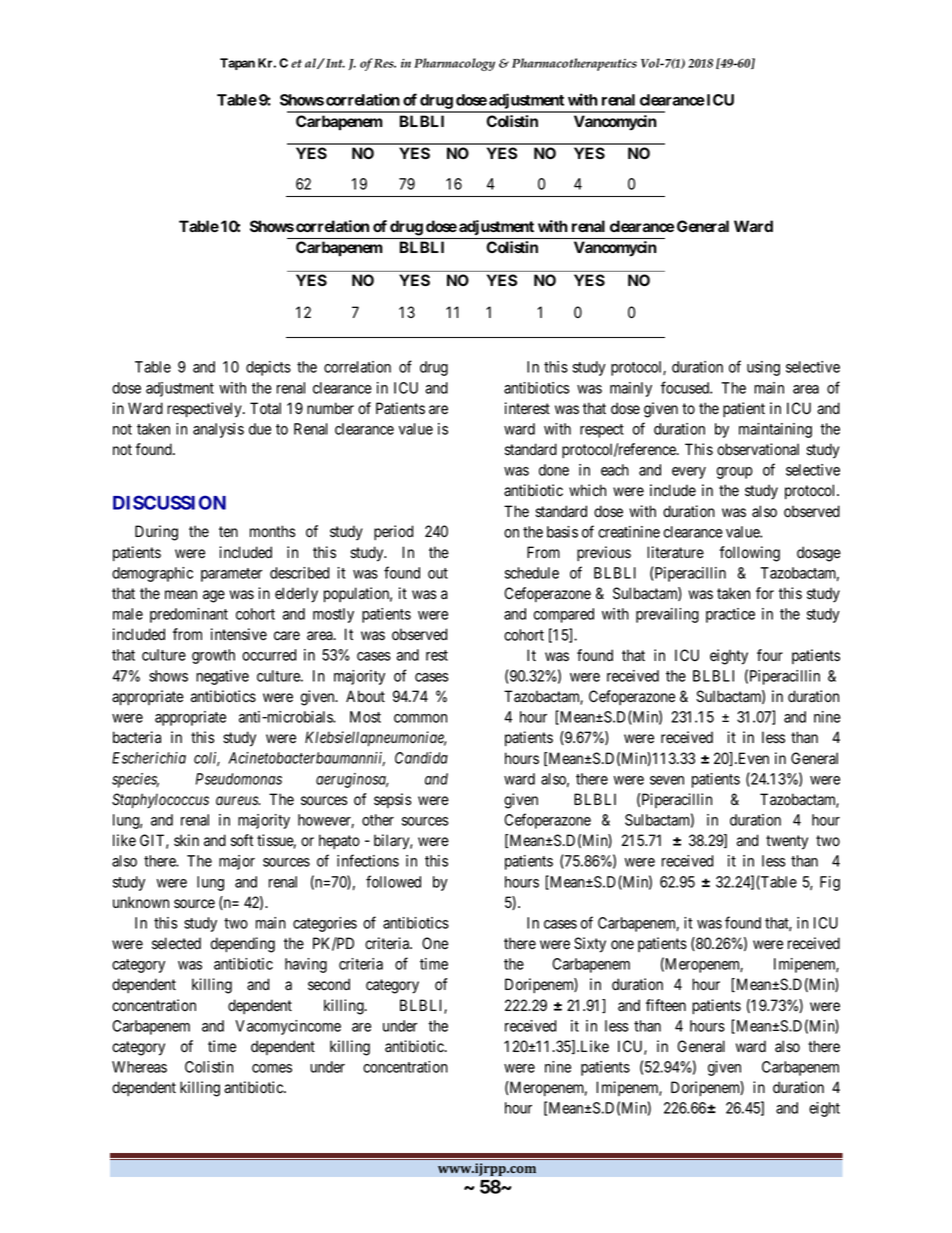  What do you see at coordinates (272, 1068) in the screenshot?
I see `comes` at bounding box center [272, 1068].
